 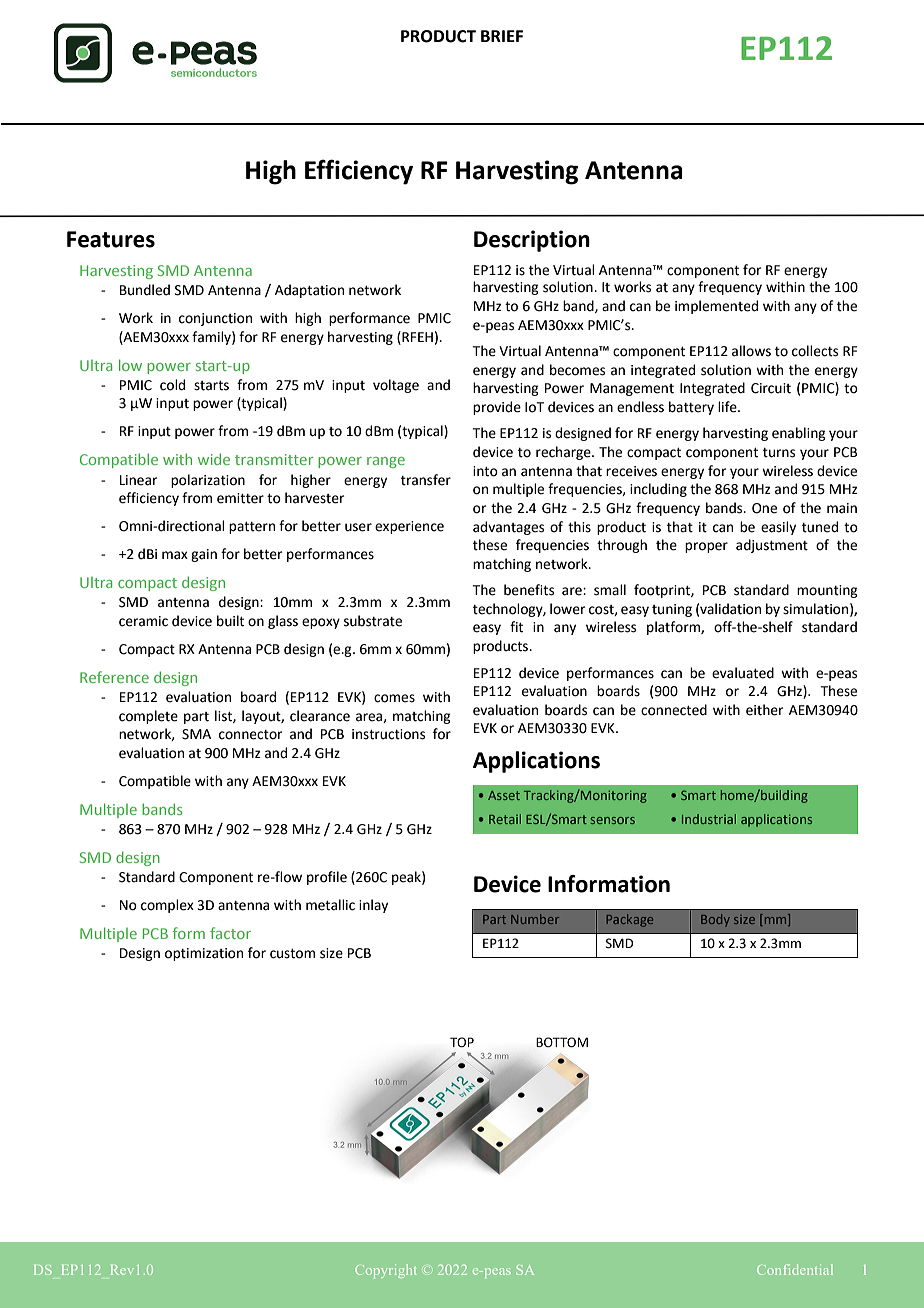 I want to click on BRIEF, so click(x=502, y=36).
